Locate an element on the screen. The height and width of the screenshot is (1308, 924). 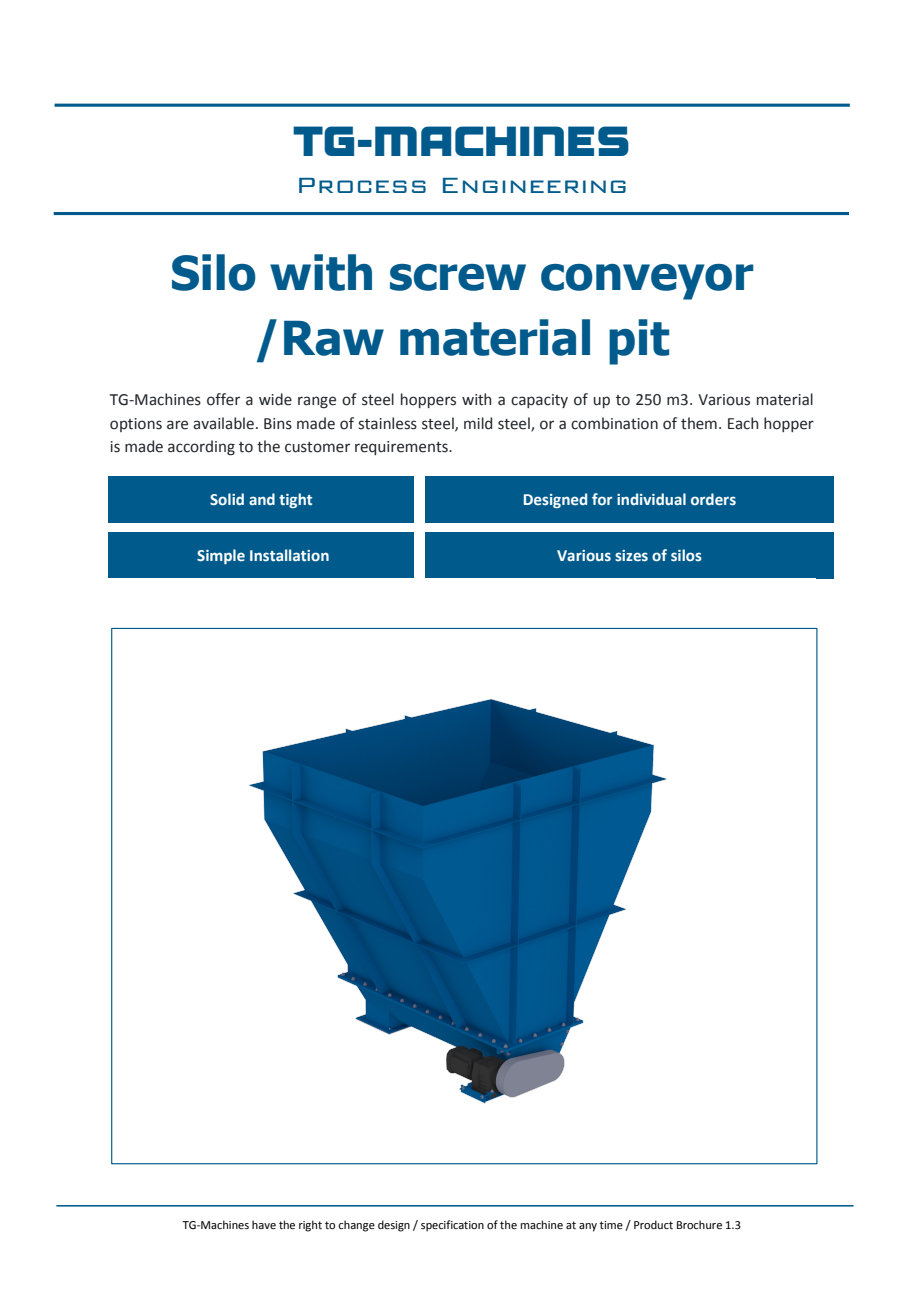
Product is located at coordinates (653, 1224).
